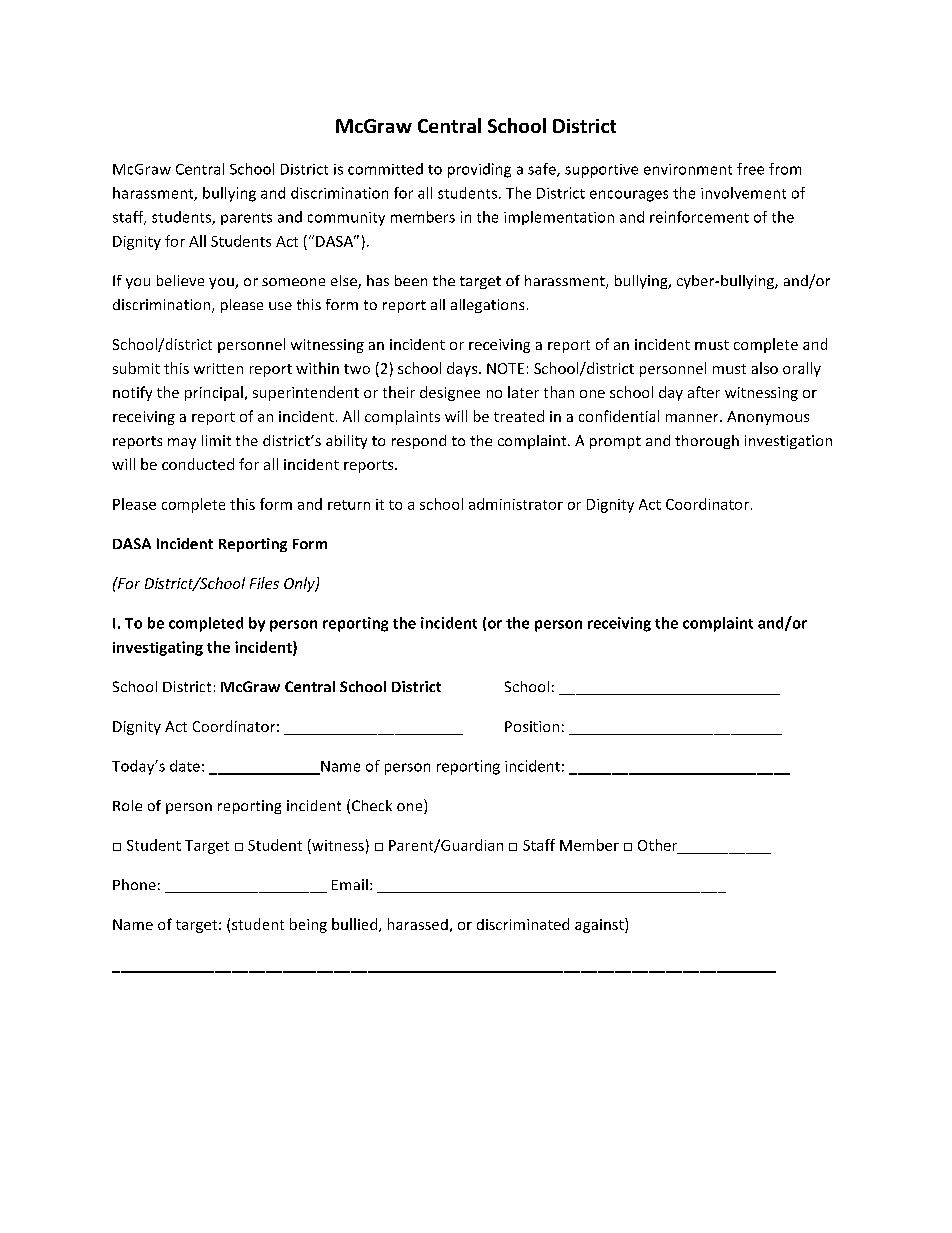  I want to click on Check, so click(372, 805).
